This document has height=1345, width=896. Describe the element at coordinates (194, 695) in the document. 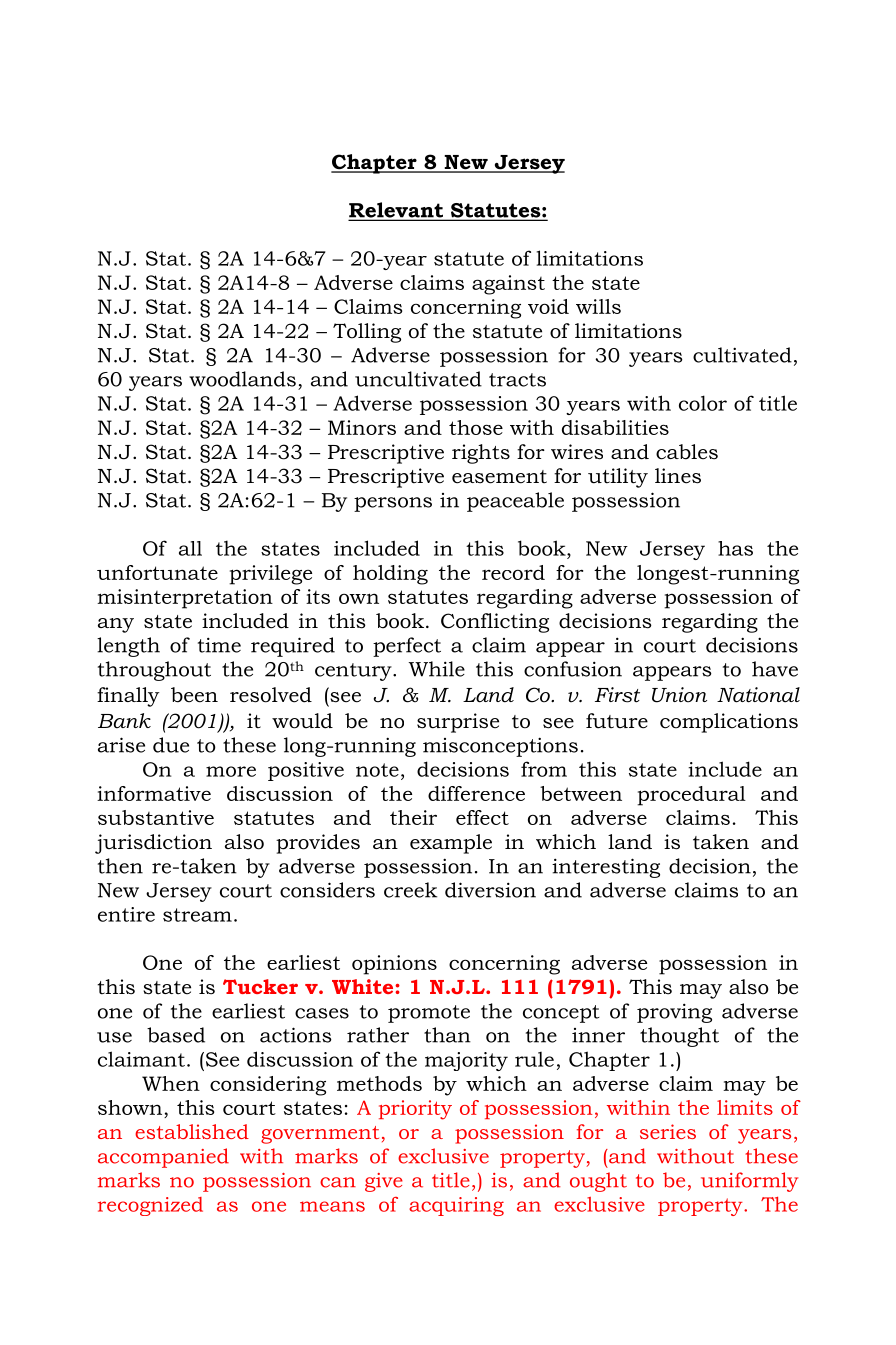

I see `been` at that location.
